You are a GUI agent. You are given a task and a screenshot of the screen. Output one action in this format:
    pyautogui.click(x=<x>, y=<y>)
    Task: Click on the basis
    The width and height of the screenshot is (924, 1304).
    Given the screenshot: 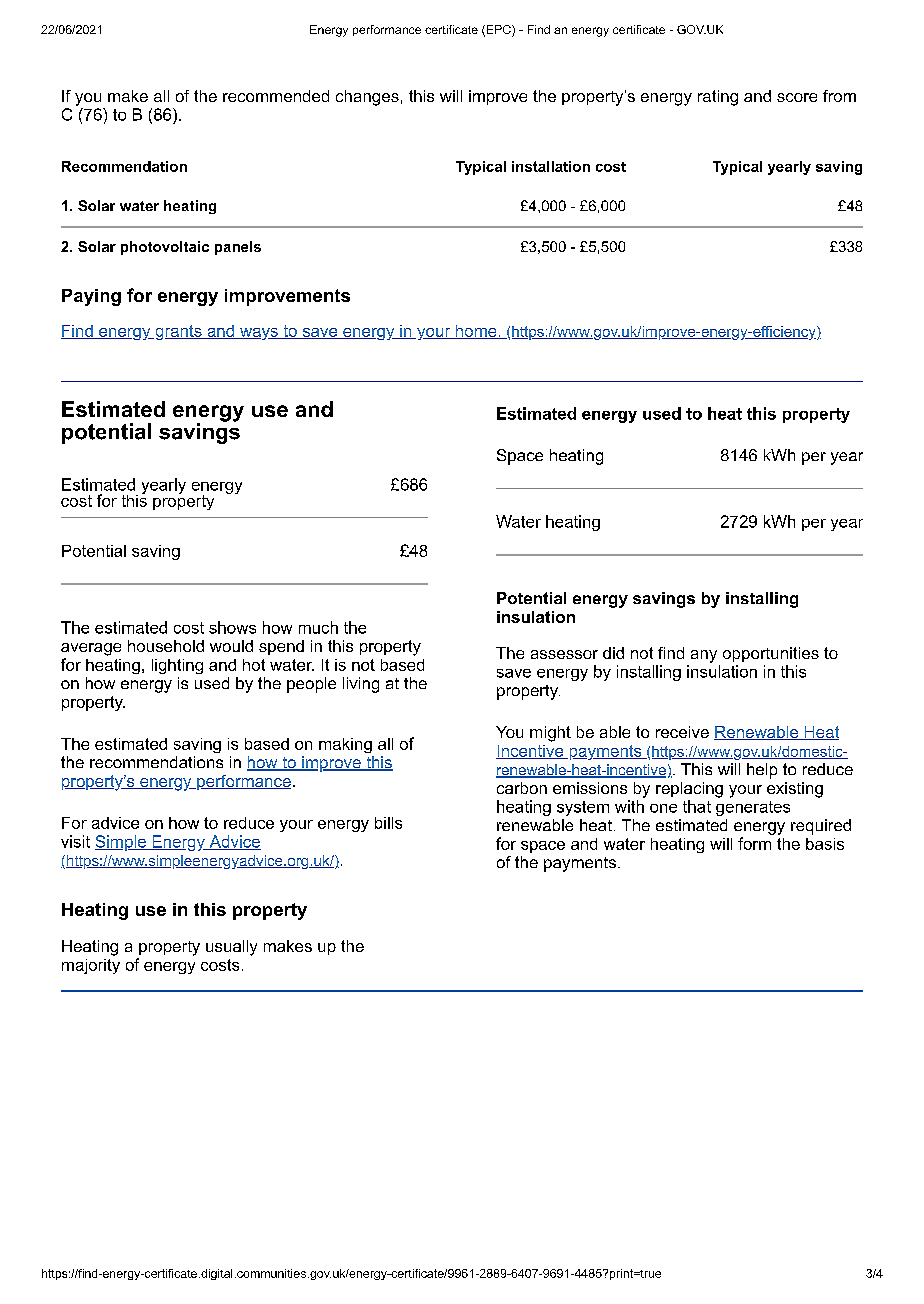 What is the action you would take?
    pyautogui.click(x=825, y=844)
